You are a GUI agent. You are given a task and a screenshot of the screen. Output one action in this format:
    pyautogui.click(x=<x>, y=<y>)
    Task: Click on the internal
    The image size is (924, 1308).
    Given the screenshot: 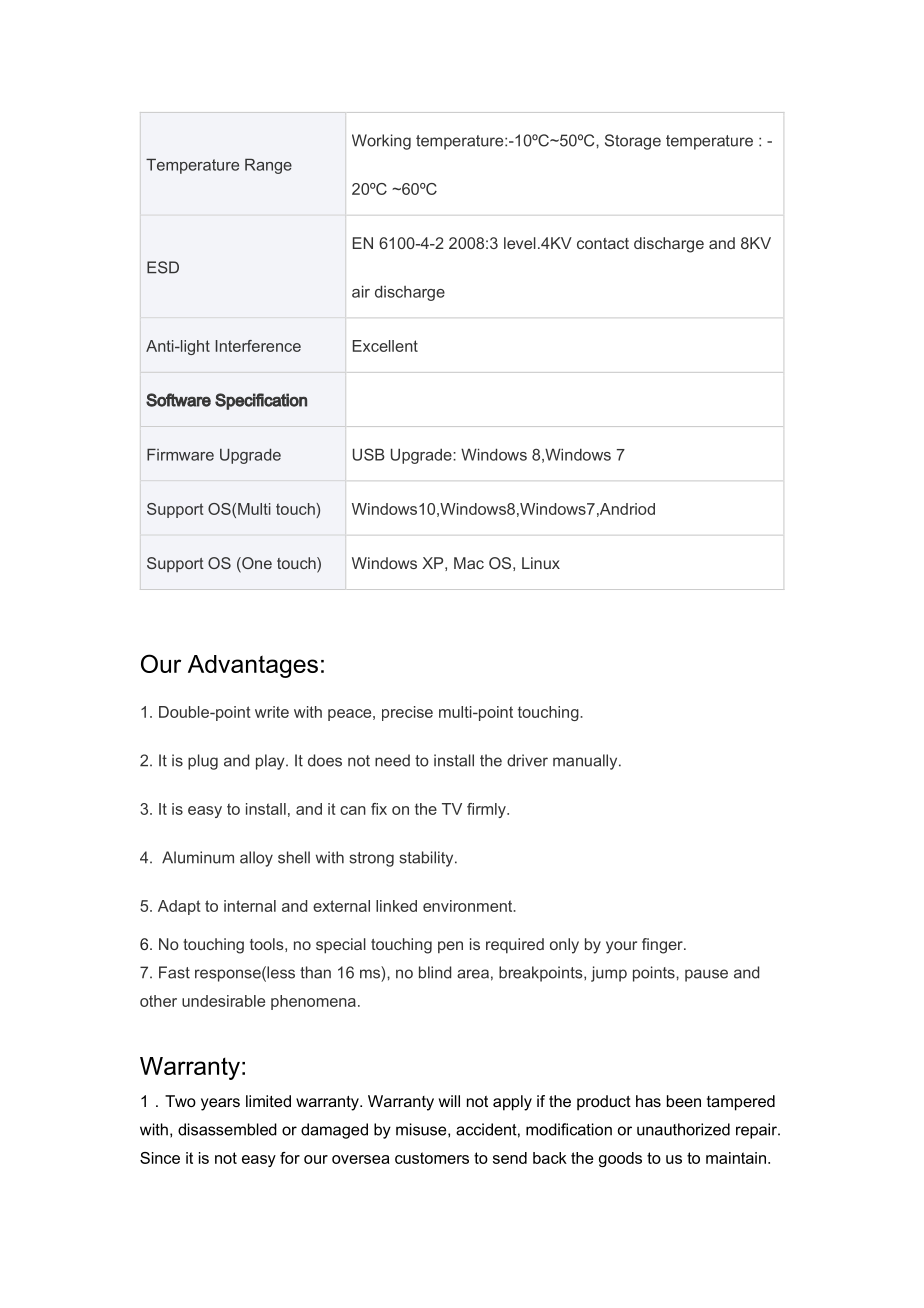 What is the action you would take?
    pyautogui.click(x=250, y=906)
